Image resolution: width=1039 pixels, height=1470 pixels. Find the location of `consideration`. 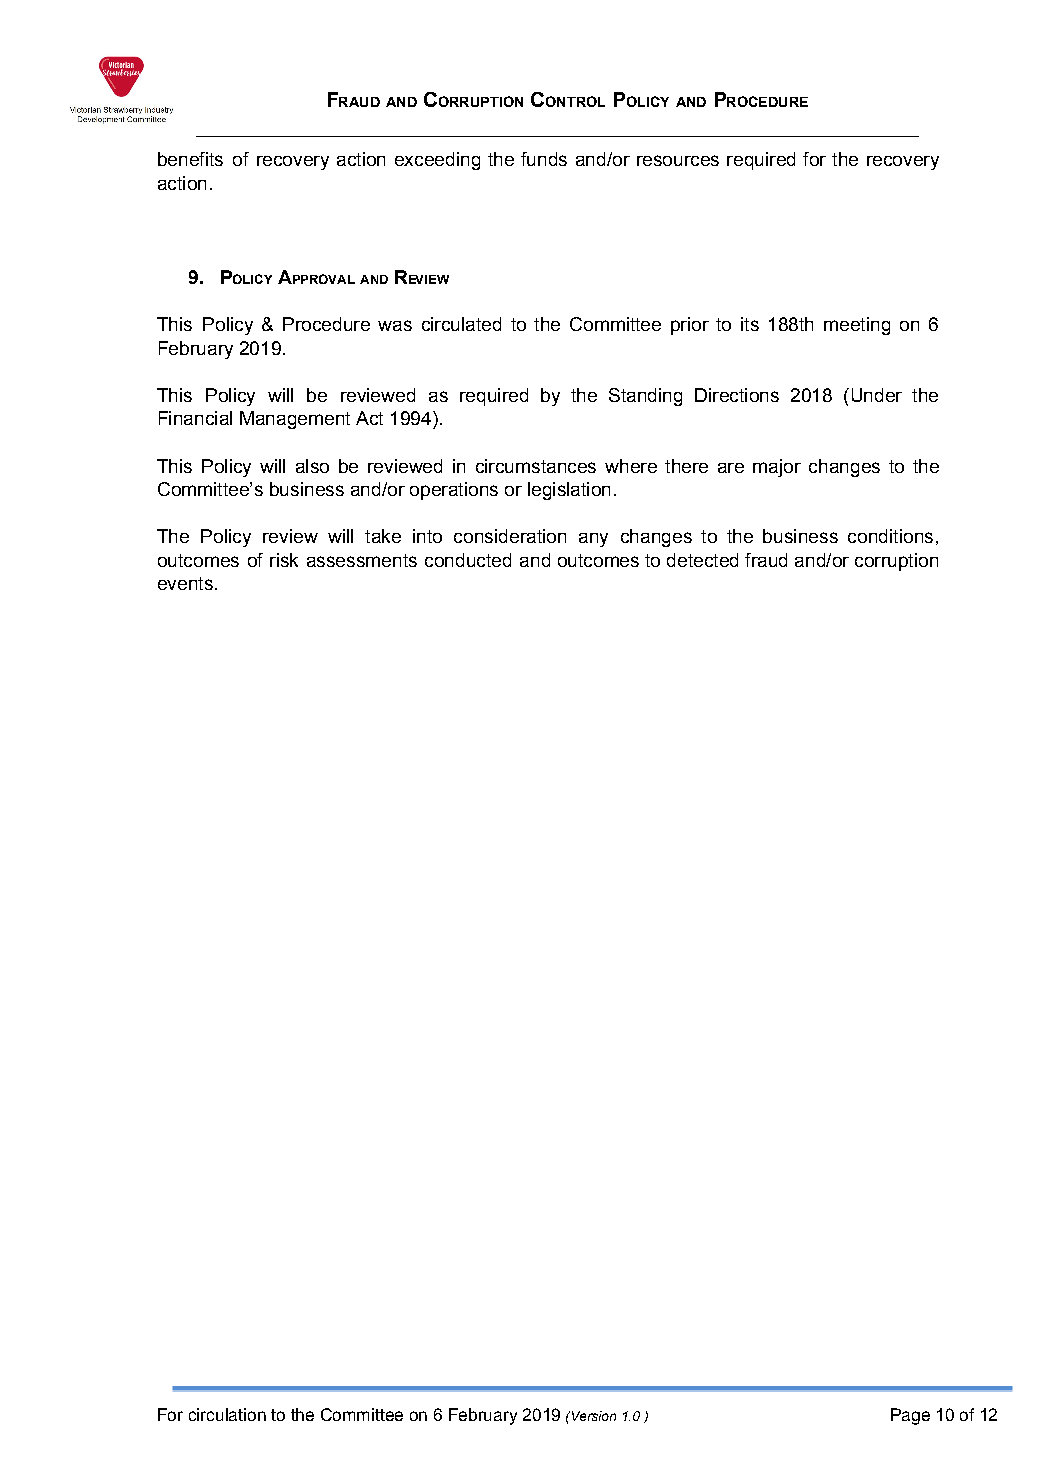

consideration is located at coordinates (510, 536).
